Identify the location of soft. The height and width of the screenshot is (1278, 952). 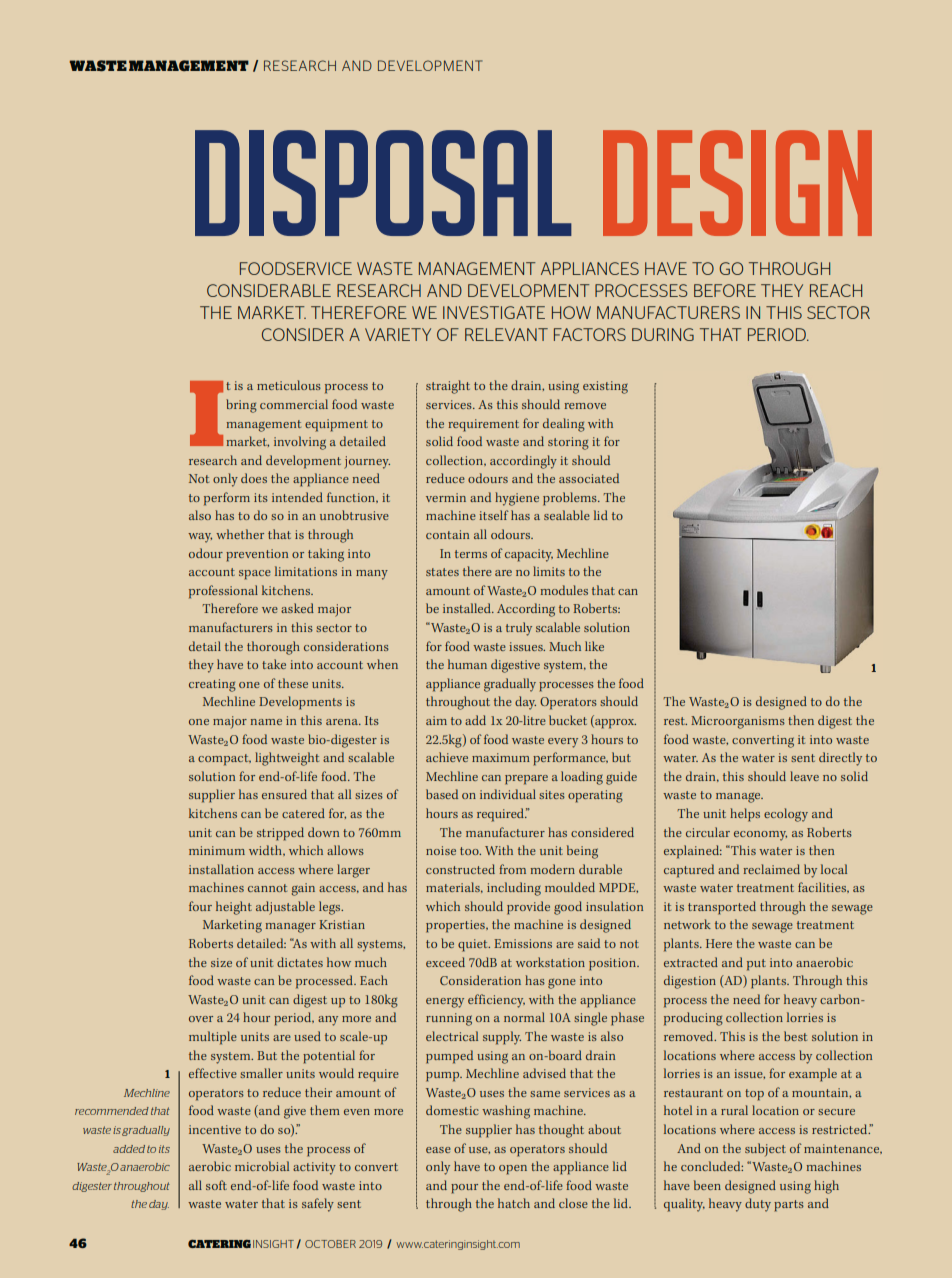
(216, 1185).
